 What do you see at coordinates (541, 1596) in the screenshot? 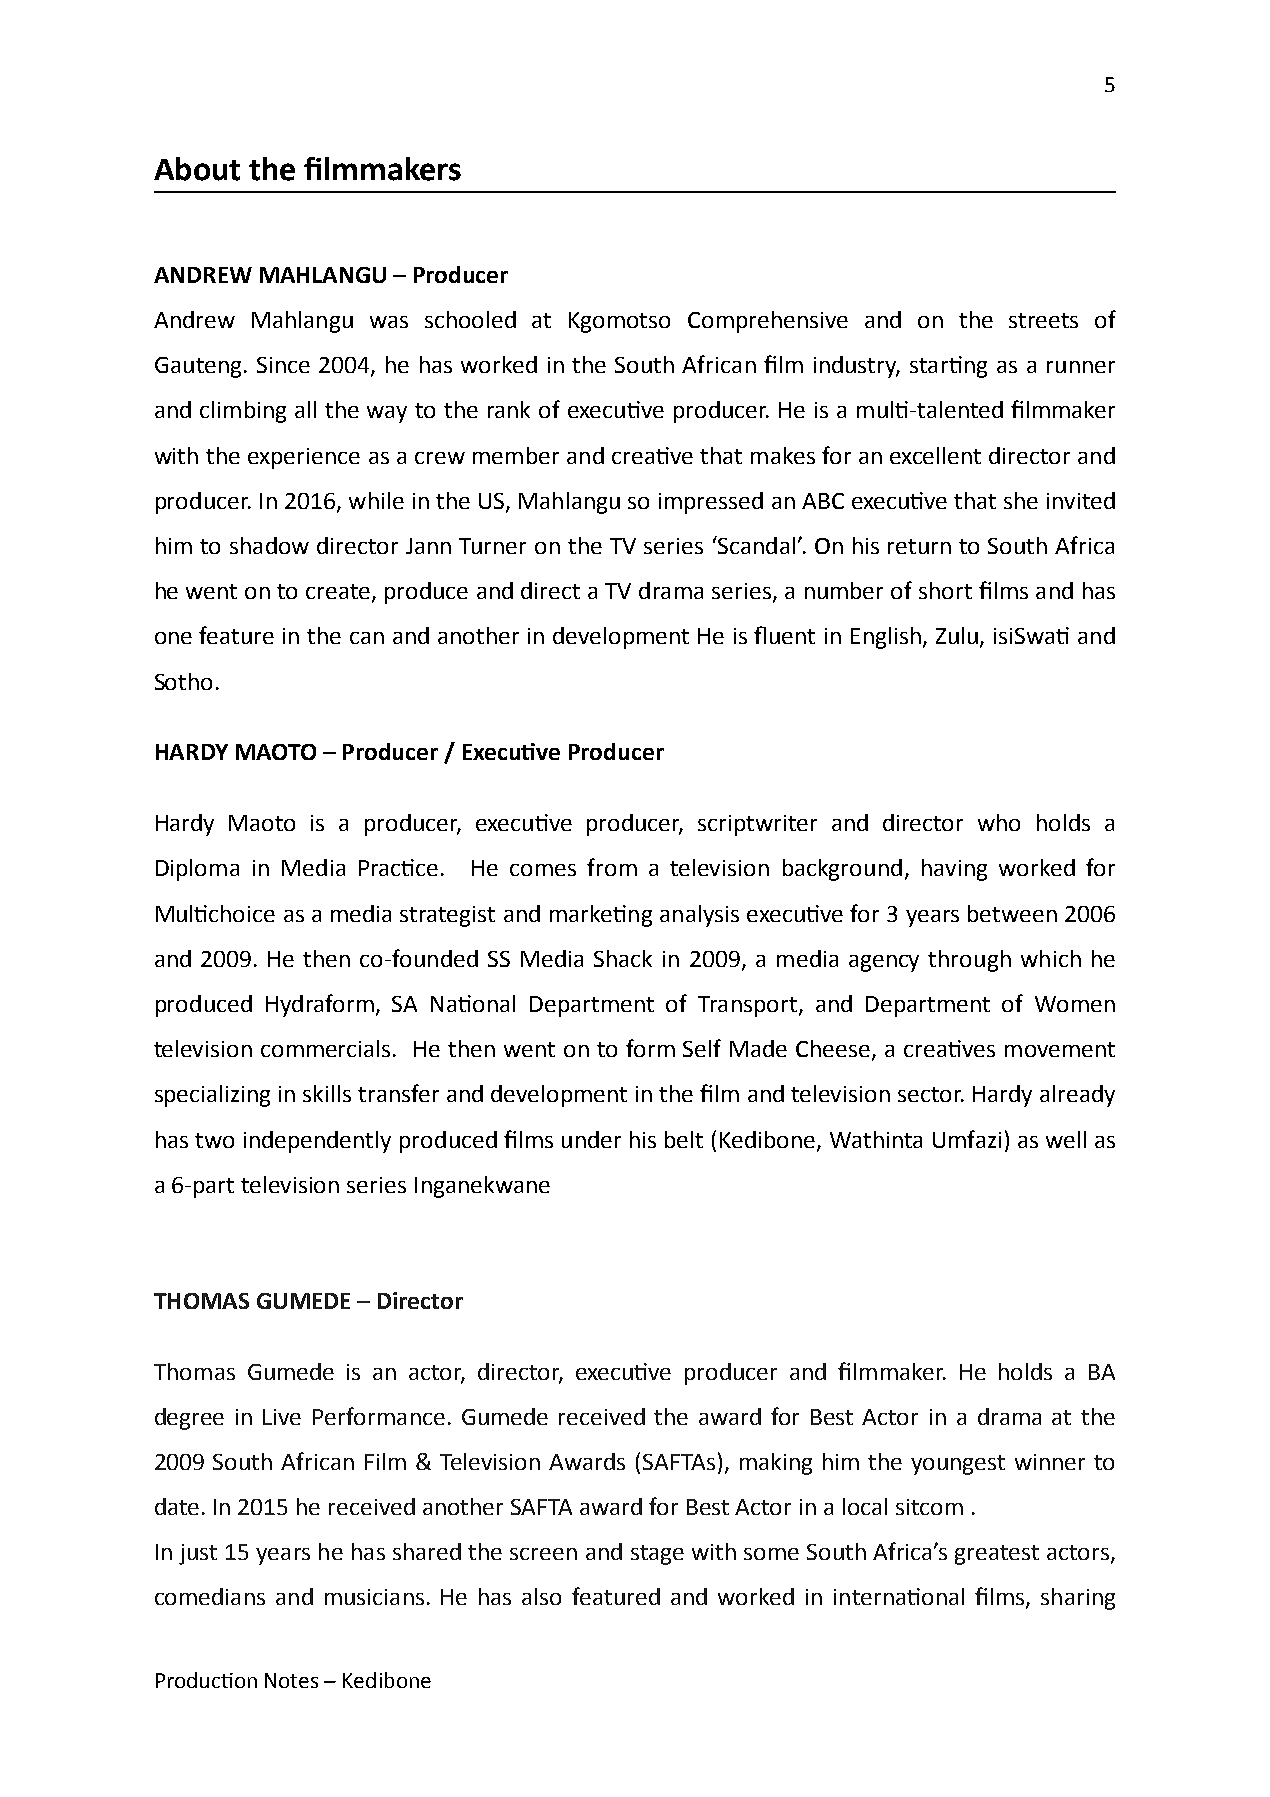
I see `also` at bounding box center [541, 1596].
